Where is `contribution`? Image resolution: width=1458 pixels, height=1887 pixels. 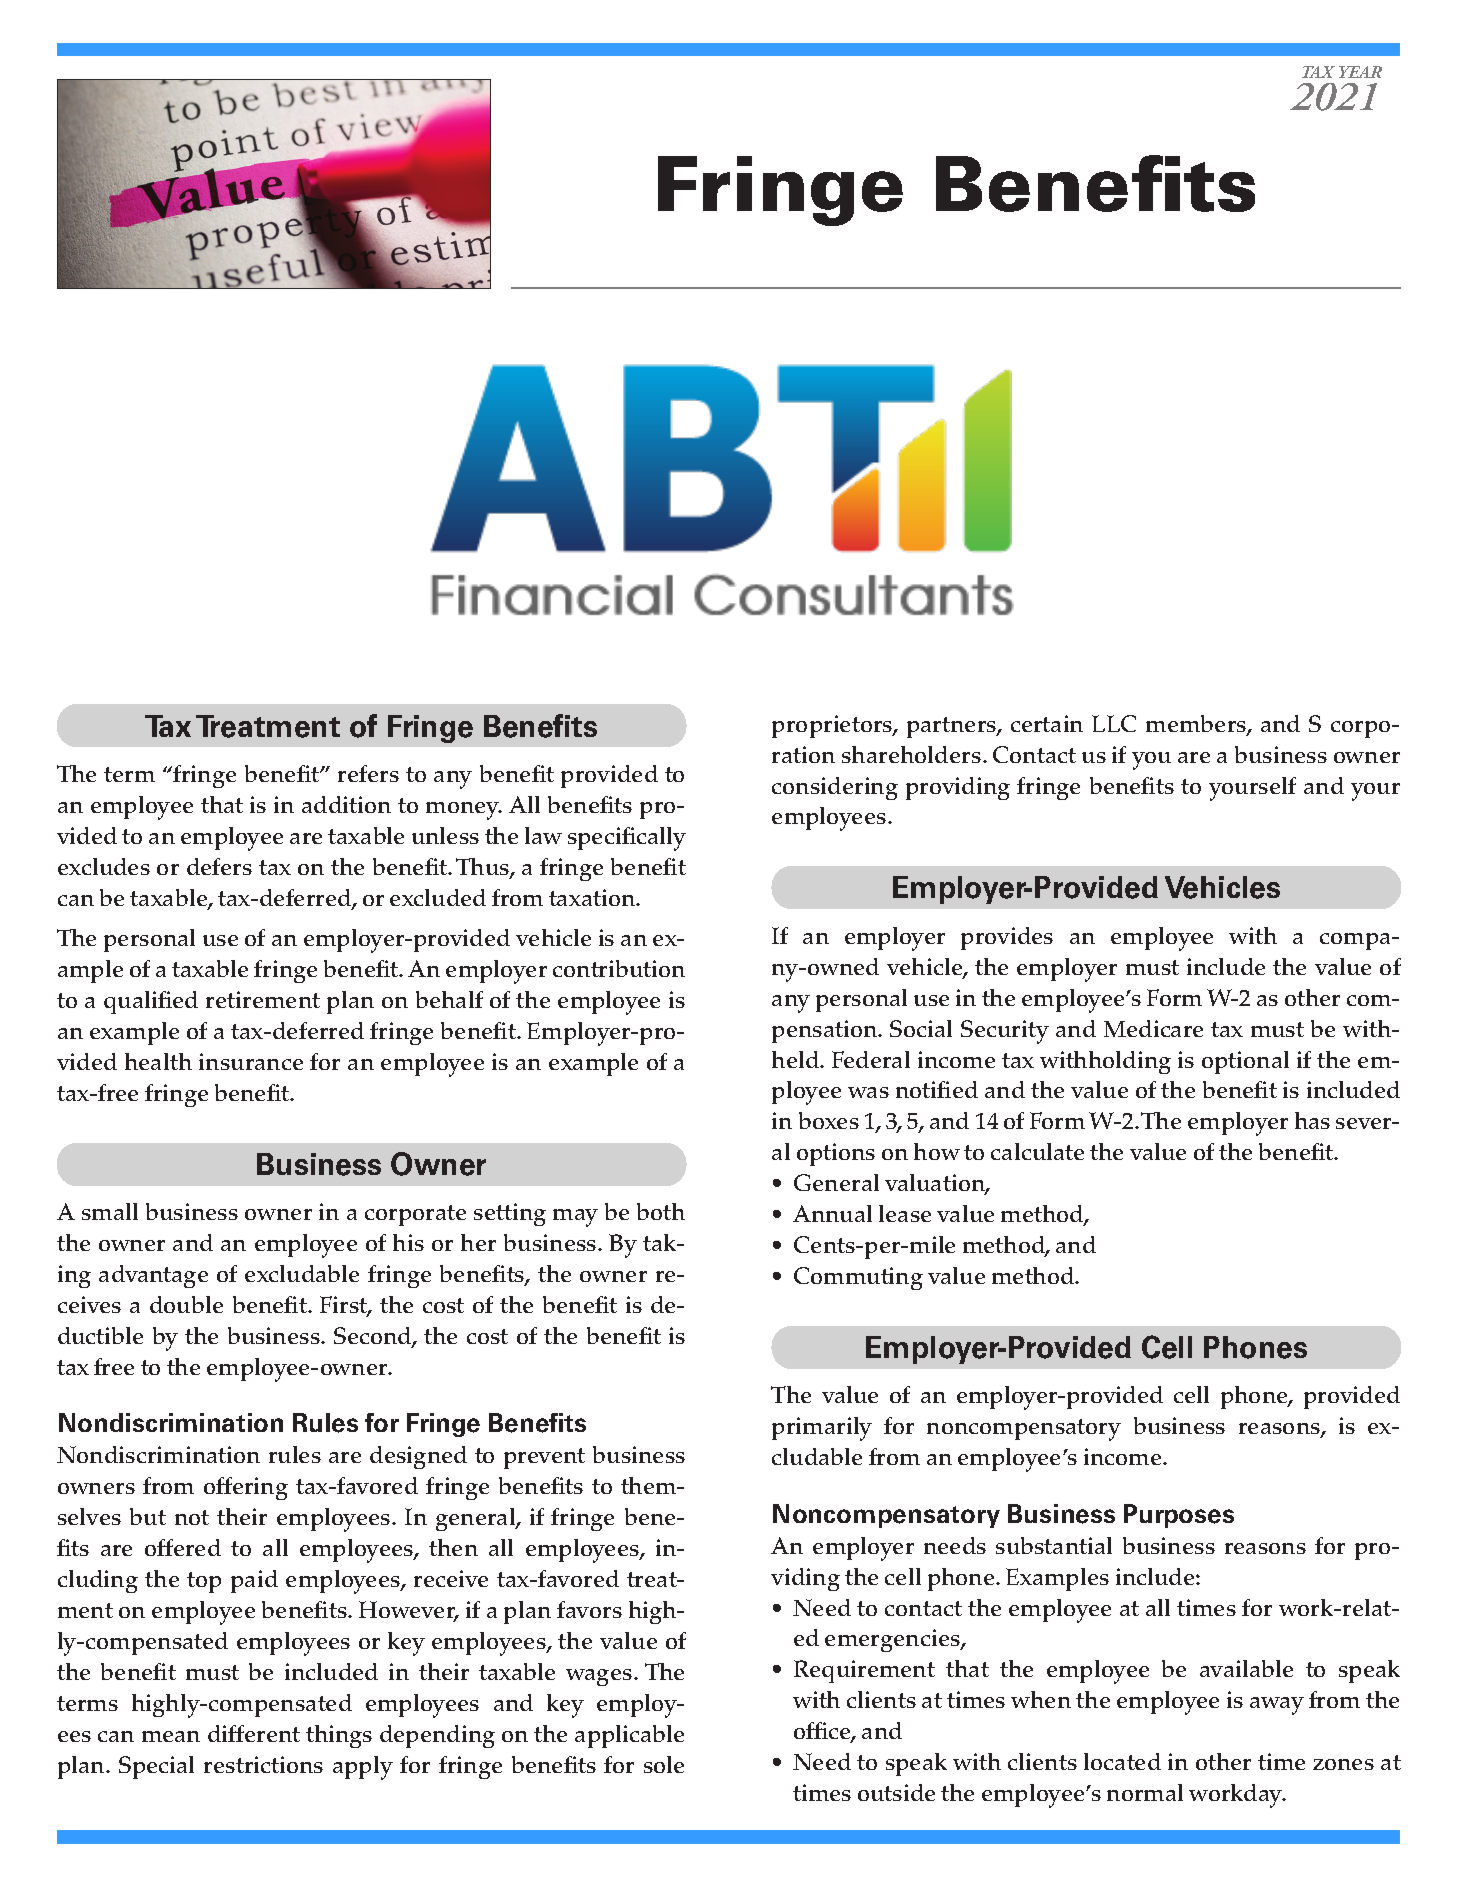
contribution is located at coordinates (619, 968).
